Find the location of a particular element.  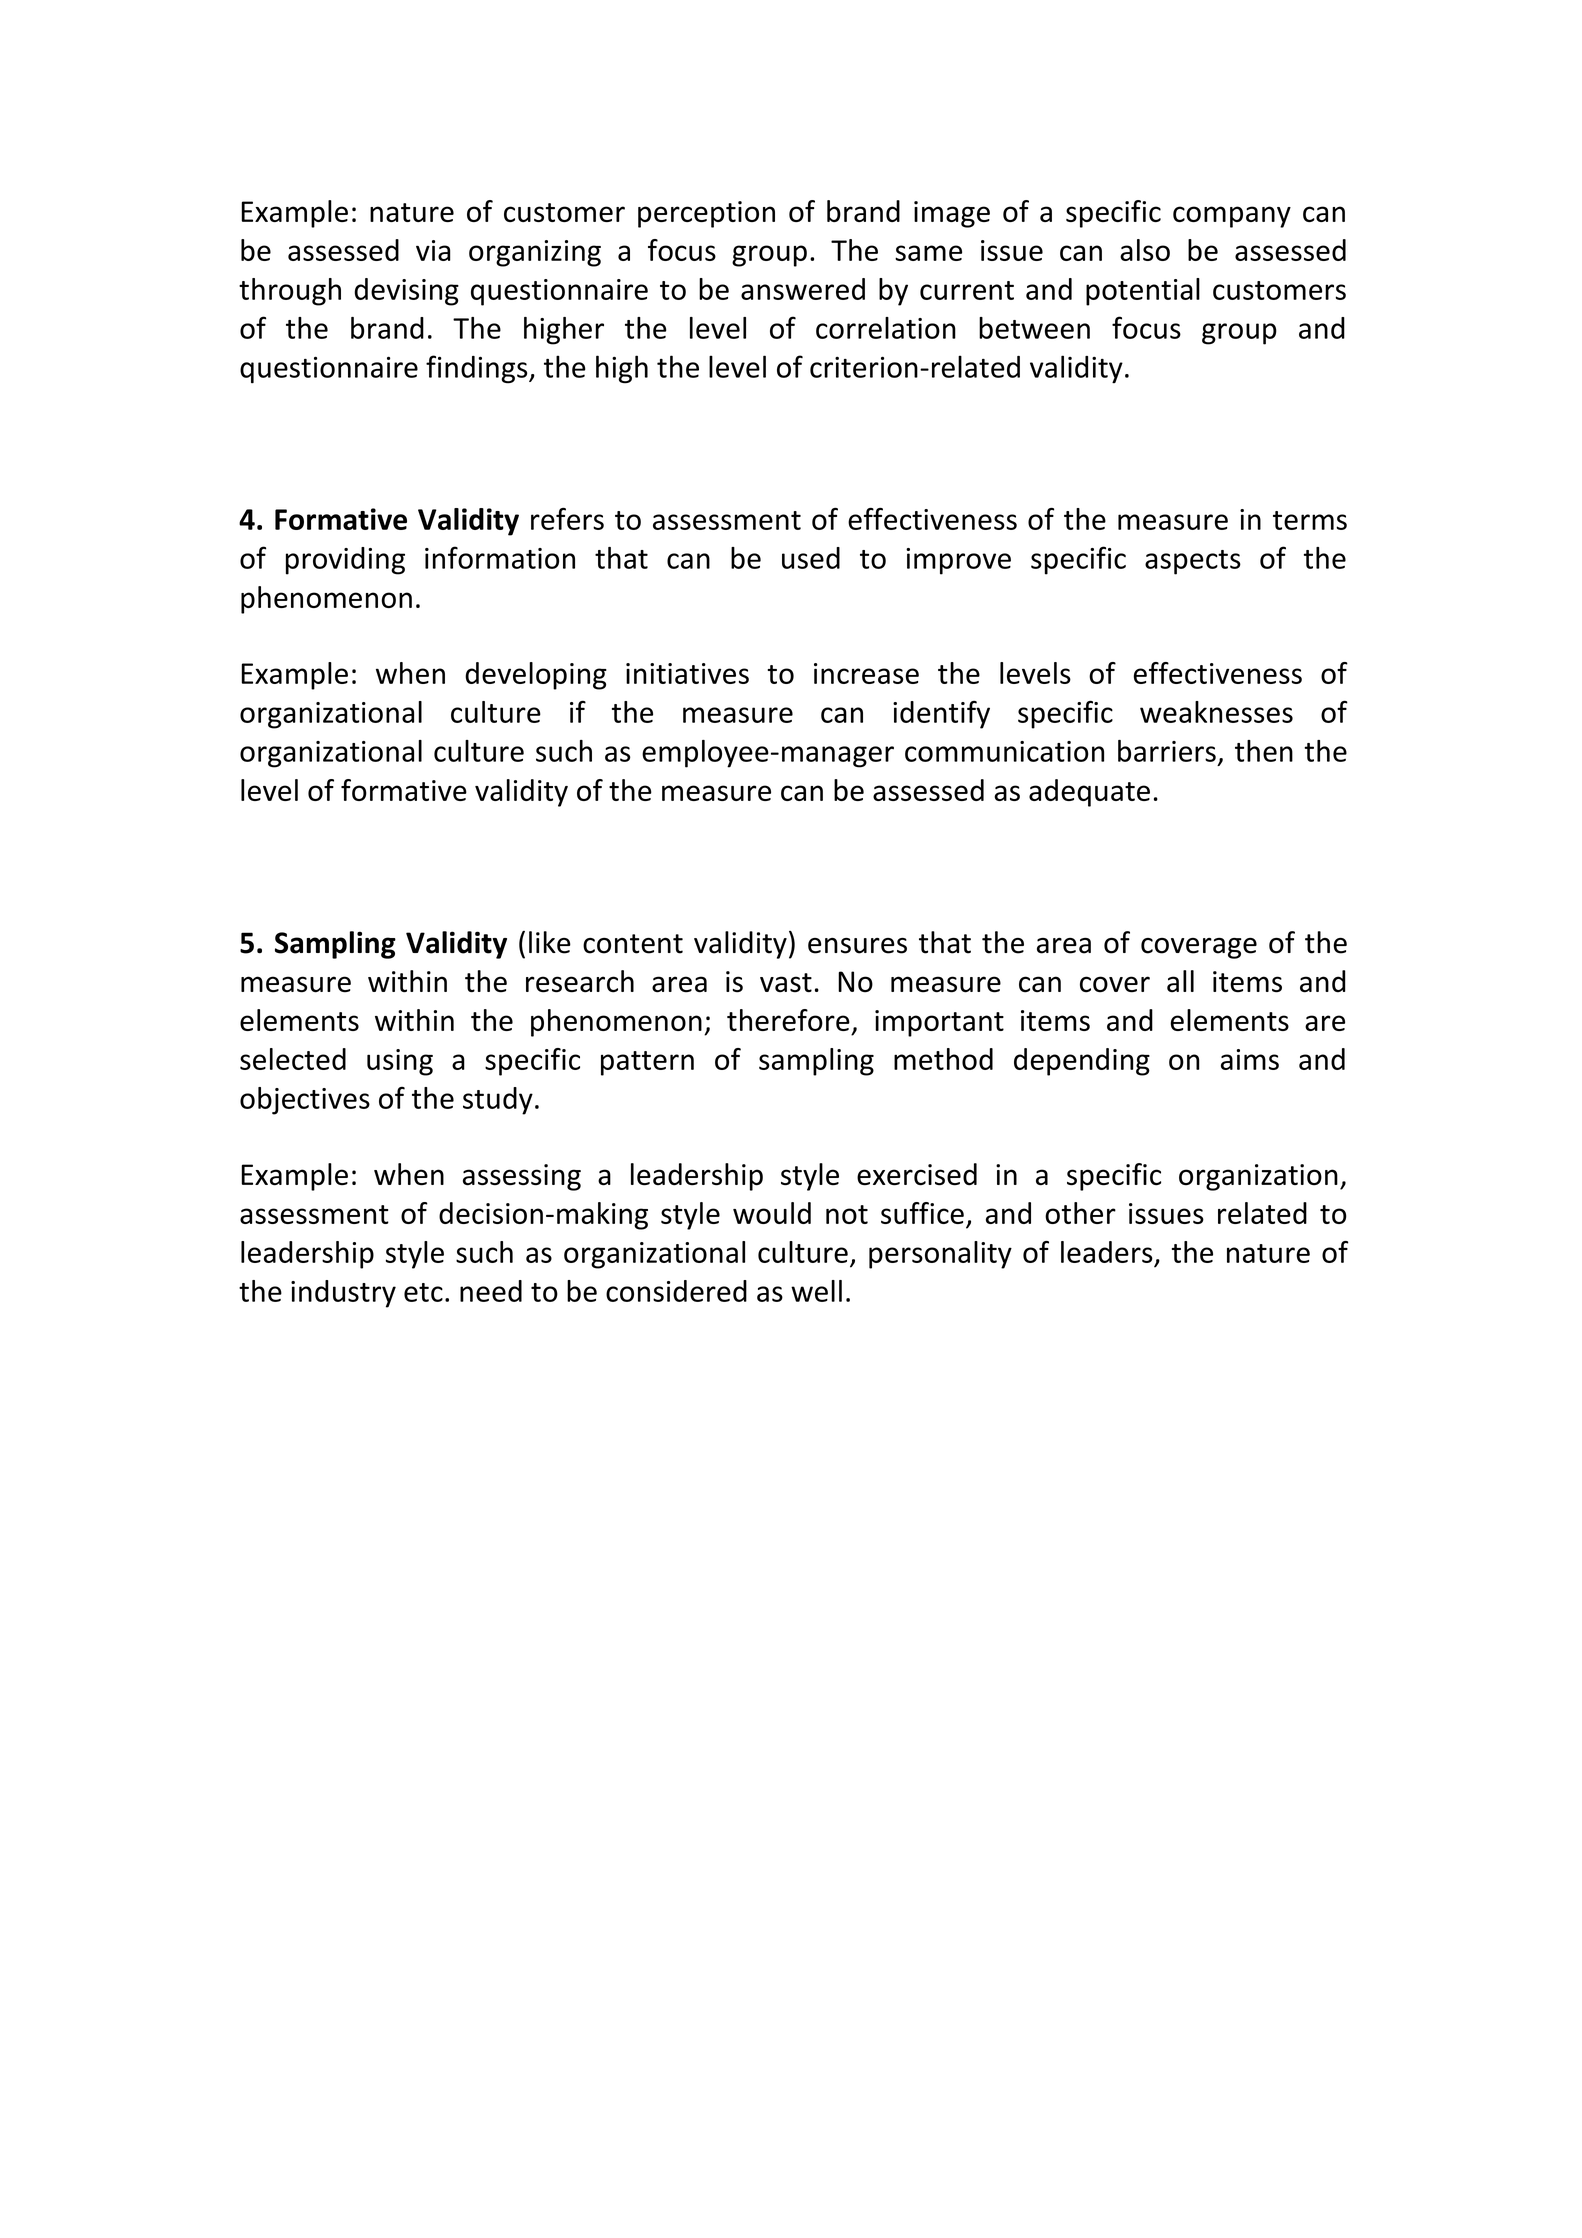

etc is located at coordinates (423, 1292).
